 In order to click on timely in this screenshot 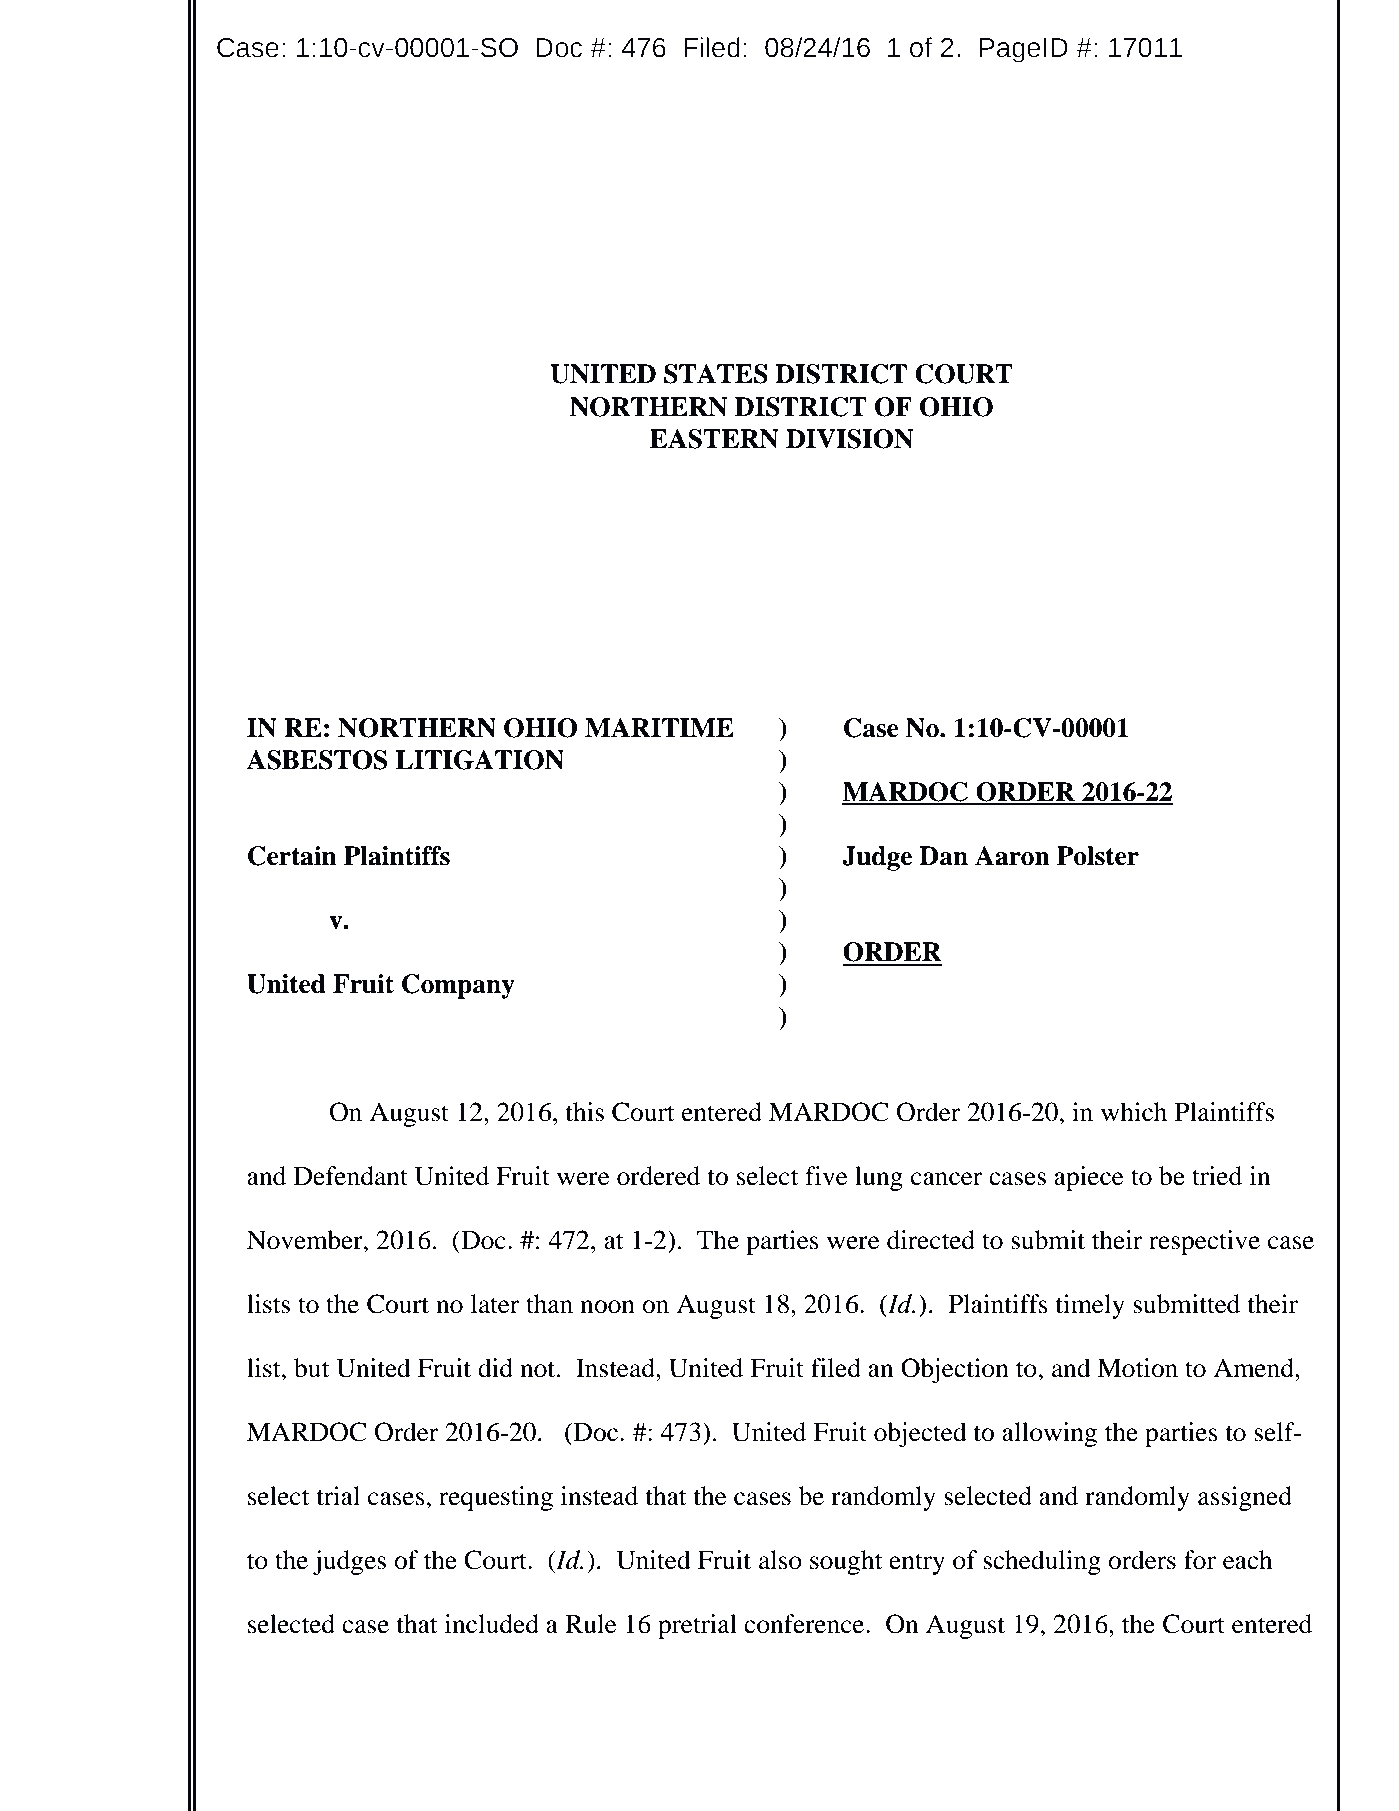, I will do `click(1090, 1306)`.
